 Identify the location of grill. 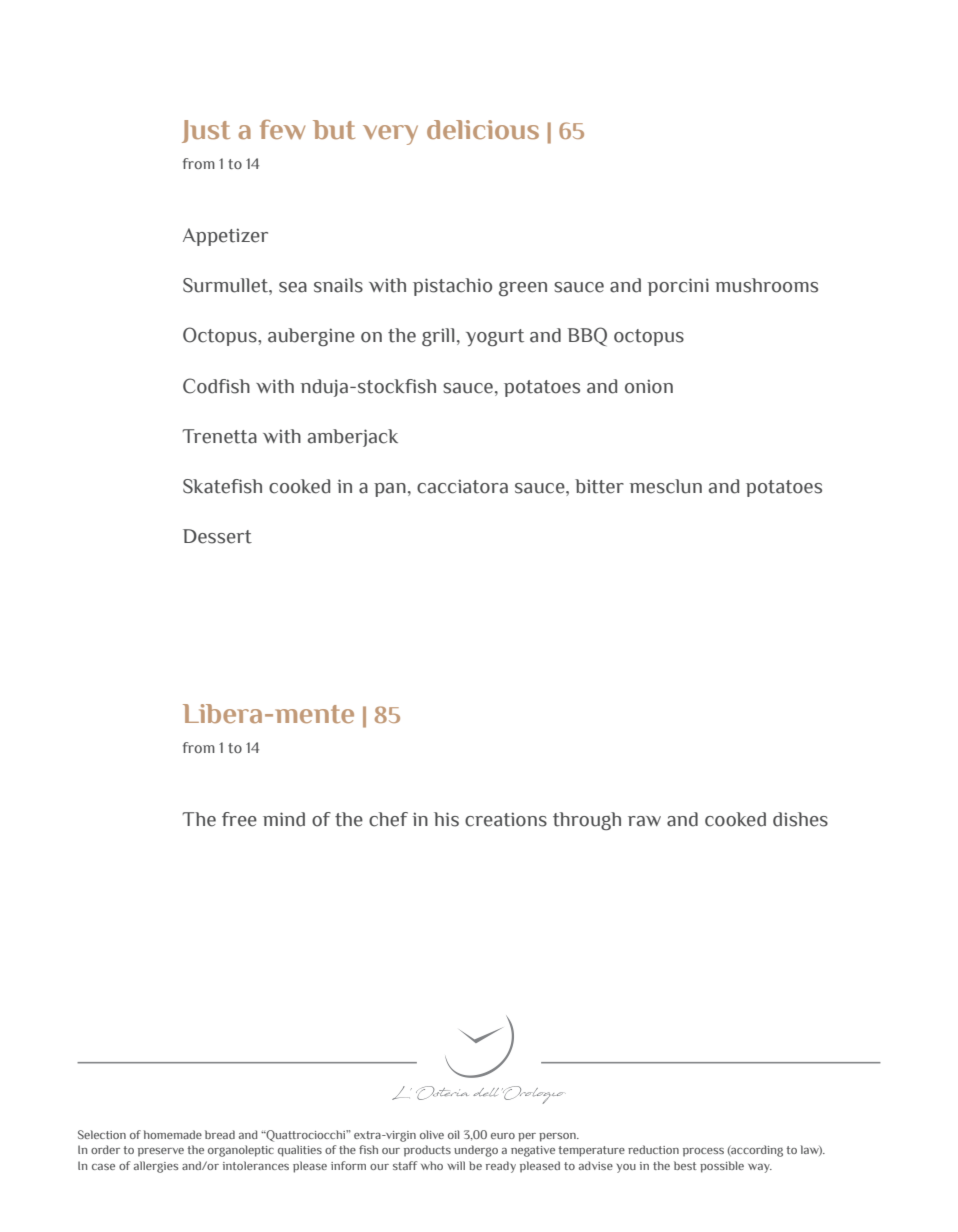
(438, 337).
